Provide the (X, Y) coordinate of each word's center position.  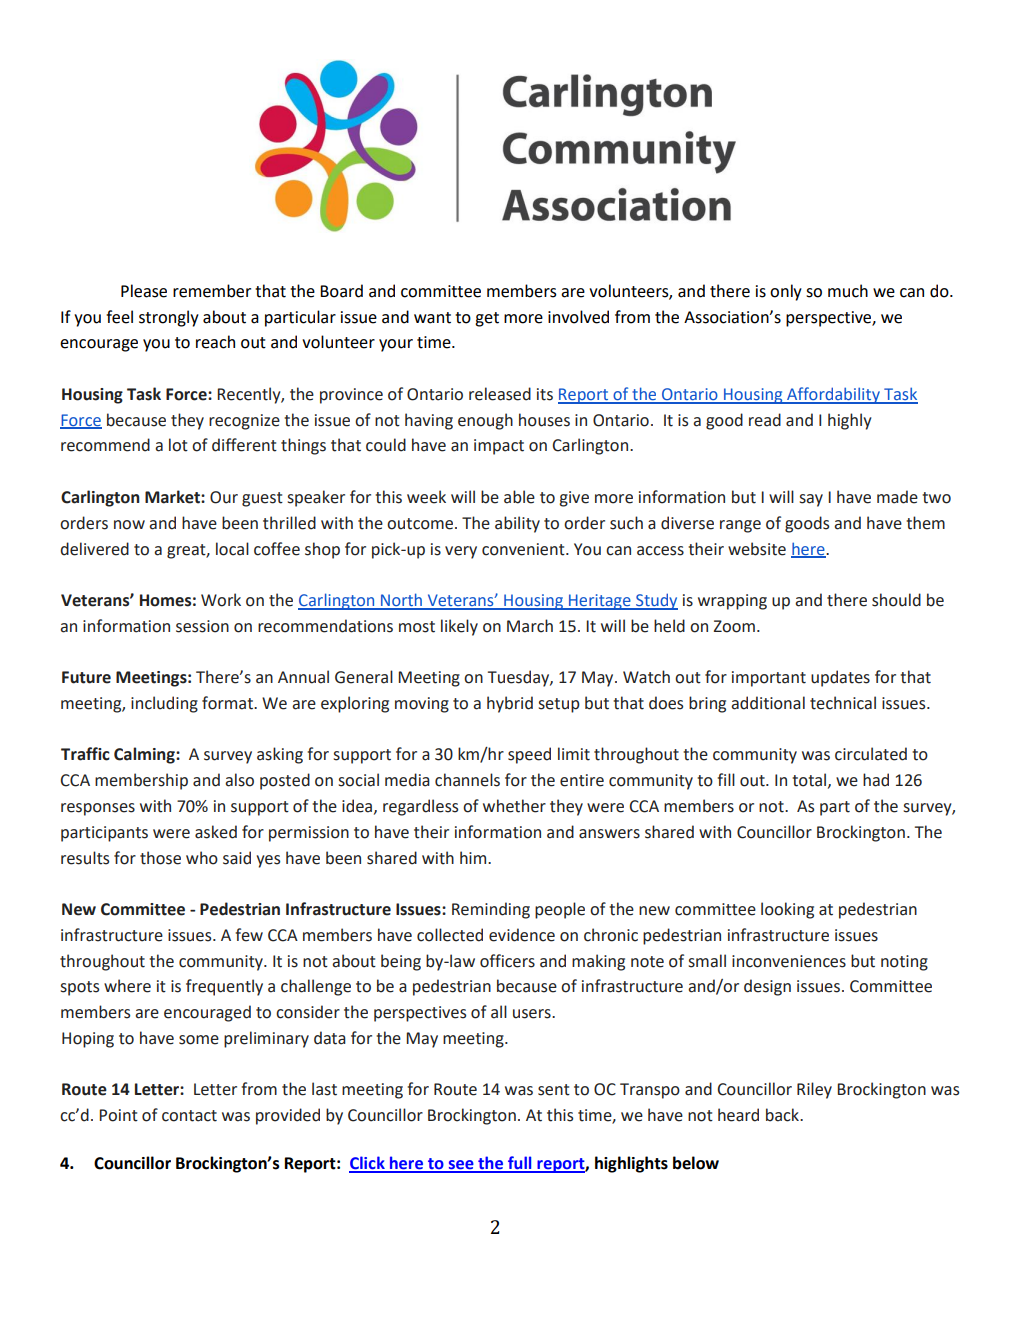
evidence (522, 935)
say (811, 500)
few (249, 935)
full (519, 1164)
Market (173, 497)
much (848, 291)
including (164, 704)
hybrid (510, 704)
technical (843, 703)
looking (787, 910)
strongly (169, 318)
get (487, 319)
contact (189, 1116)
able (519, 497)
